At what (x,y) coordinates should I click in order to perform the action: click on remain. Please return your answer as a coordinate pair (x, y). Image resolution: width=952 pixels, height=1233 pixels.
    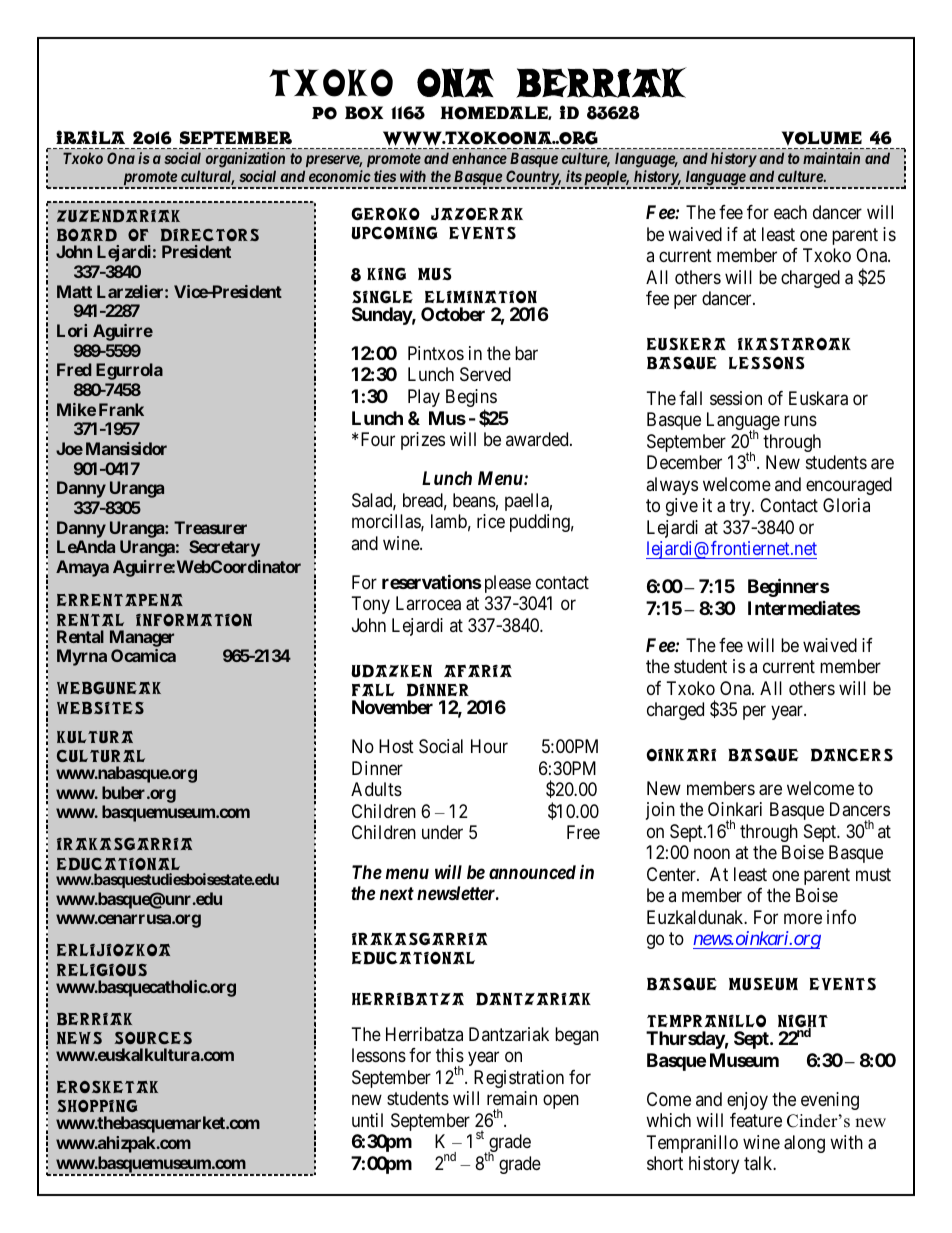
    Looking at the image, I should click on (512, 1098).
